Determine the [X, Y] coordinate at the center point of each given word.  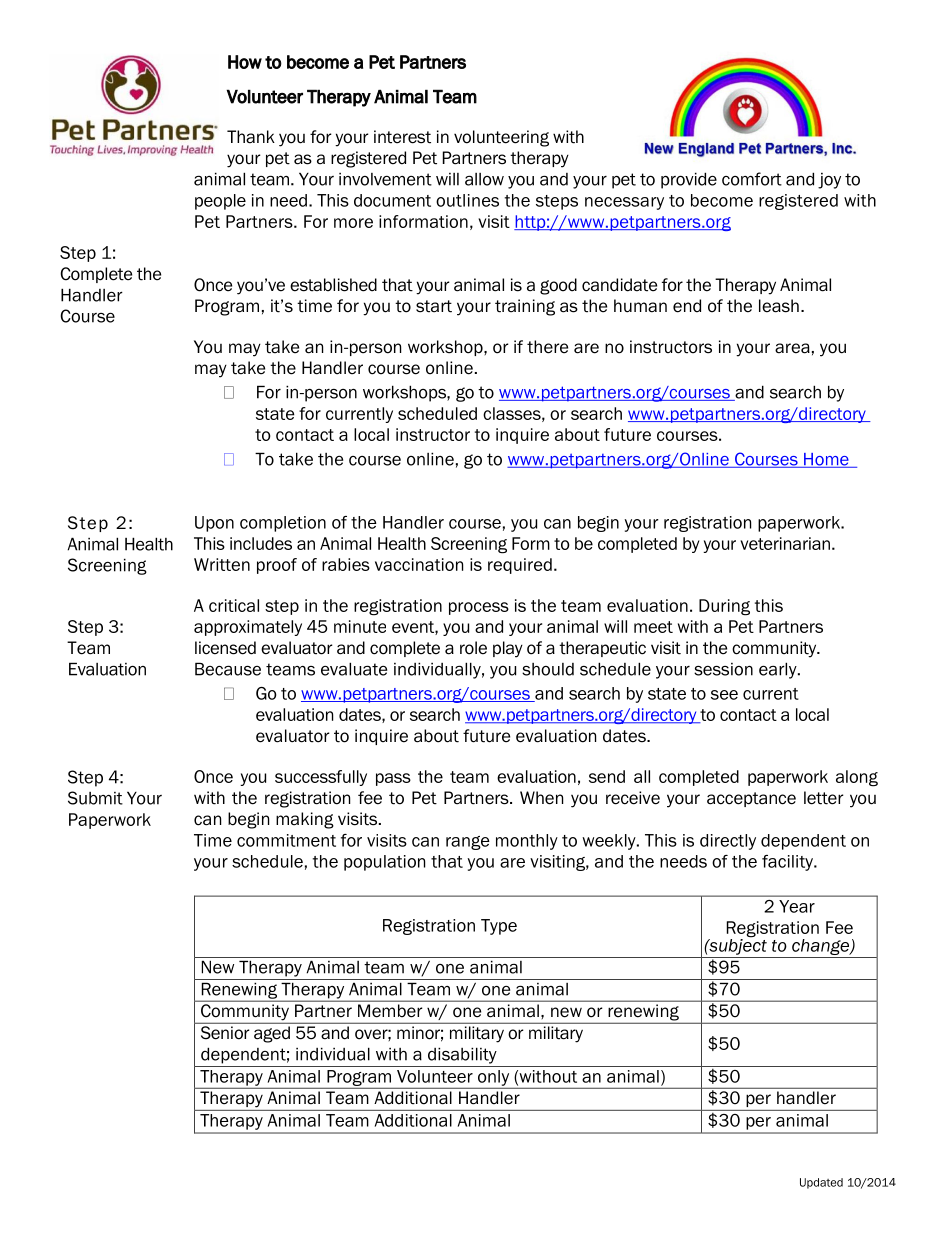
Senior [225, 1032]
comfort [752, 179]
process [479, 608]
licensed [225, 648]
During [724, 607]
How [245, 62]
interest [402, 137]
